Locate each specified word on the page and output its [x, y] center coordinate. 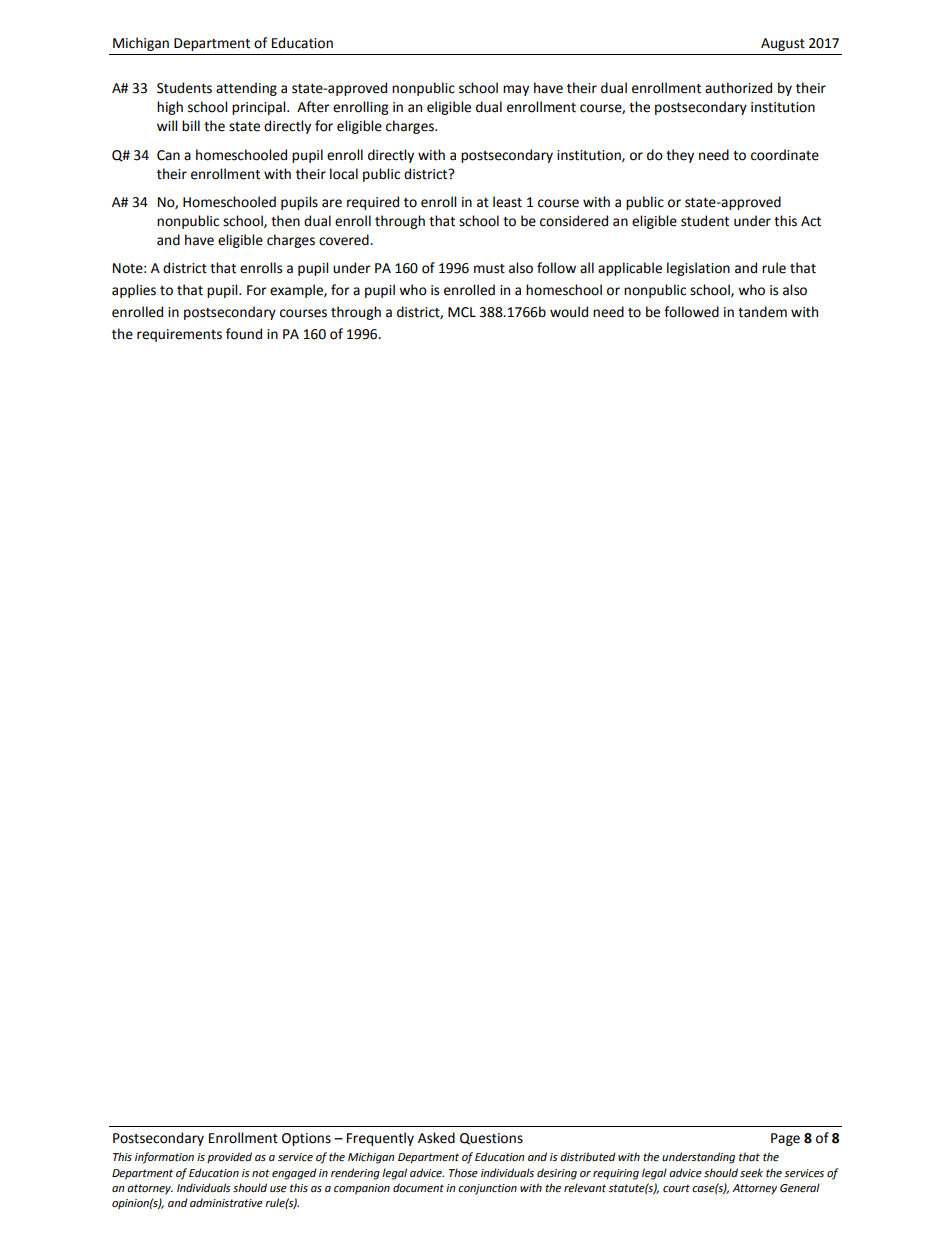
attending [246, 89]
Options [306, 1139]
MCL [462, 312]
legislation [698, 269]
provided [229, 1158]
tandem [762, 312]
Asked [436, 1138]
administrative [226, 1203]
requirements [179, 335]
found [244, 334]
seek [751, 1172]
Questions [491, 1139]
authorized [738, 88]
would [569, 312]
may [516, 90]
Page [785, 1139]
